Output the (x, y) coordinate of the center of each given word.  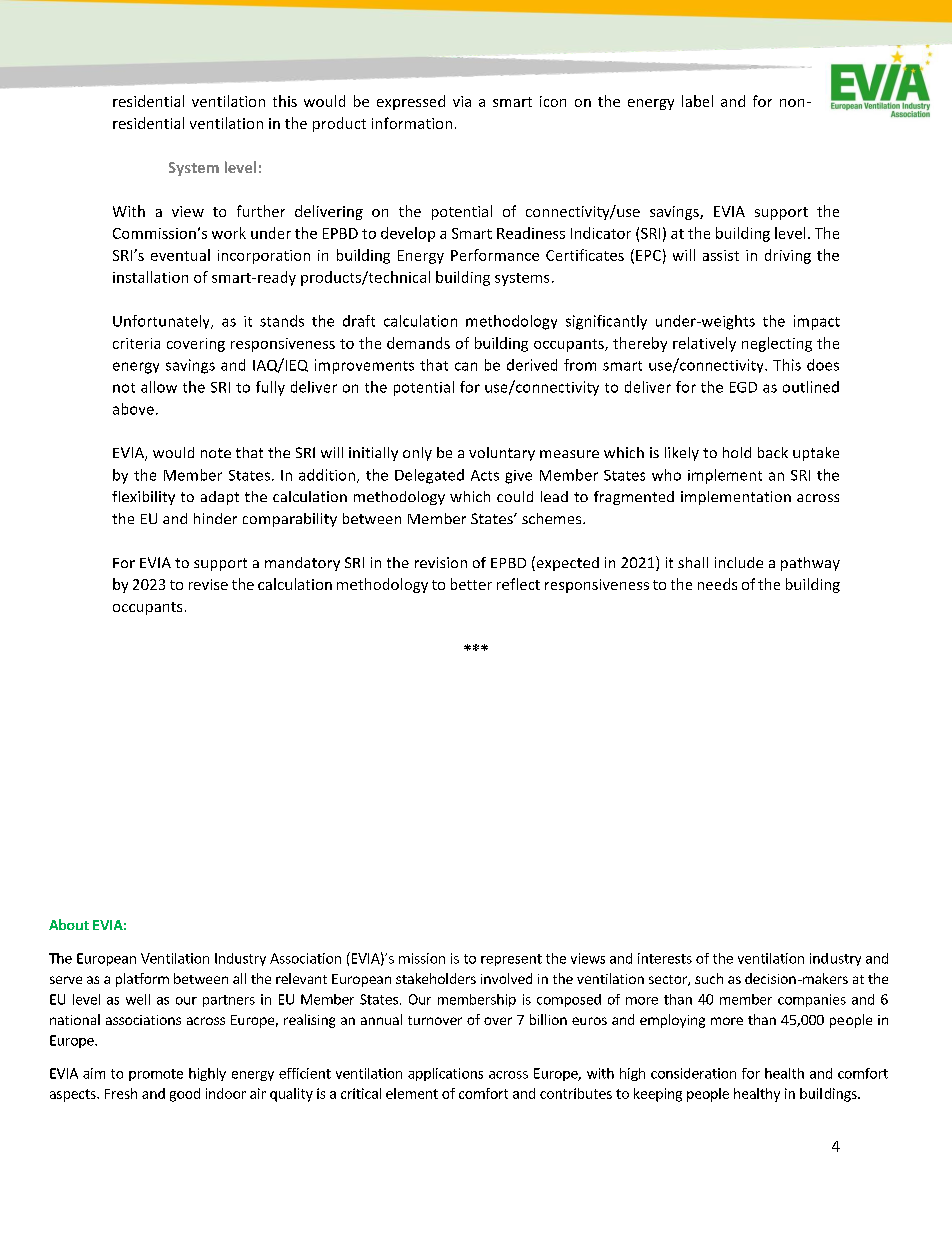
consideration (693, 1073)
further (261, 211)
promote (156, 1075)
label (697, 101)
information (412, 123)
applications (445, 1074)
